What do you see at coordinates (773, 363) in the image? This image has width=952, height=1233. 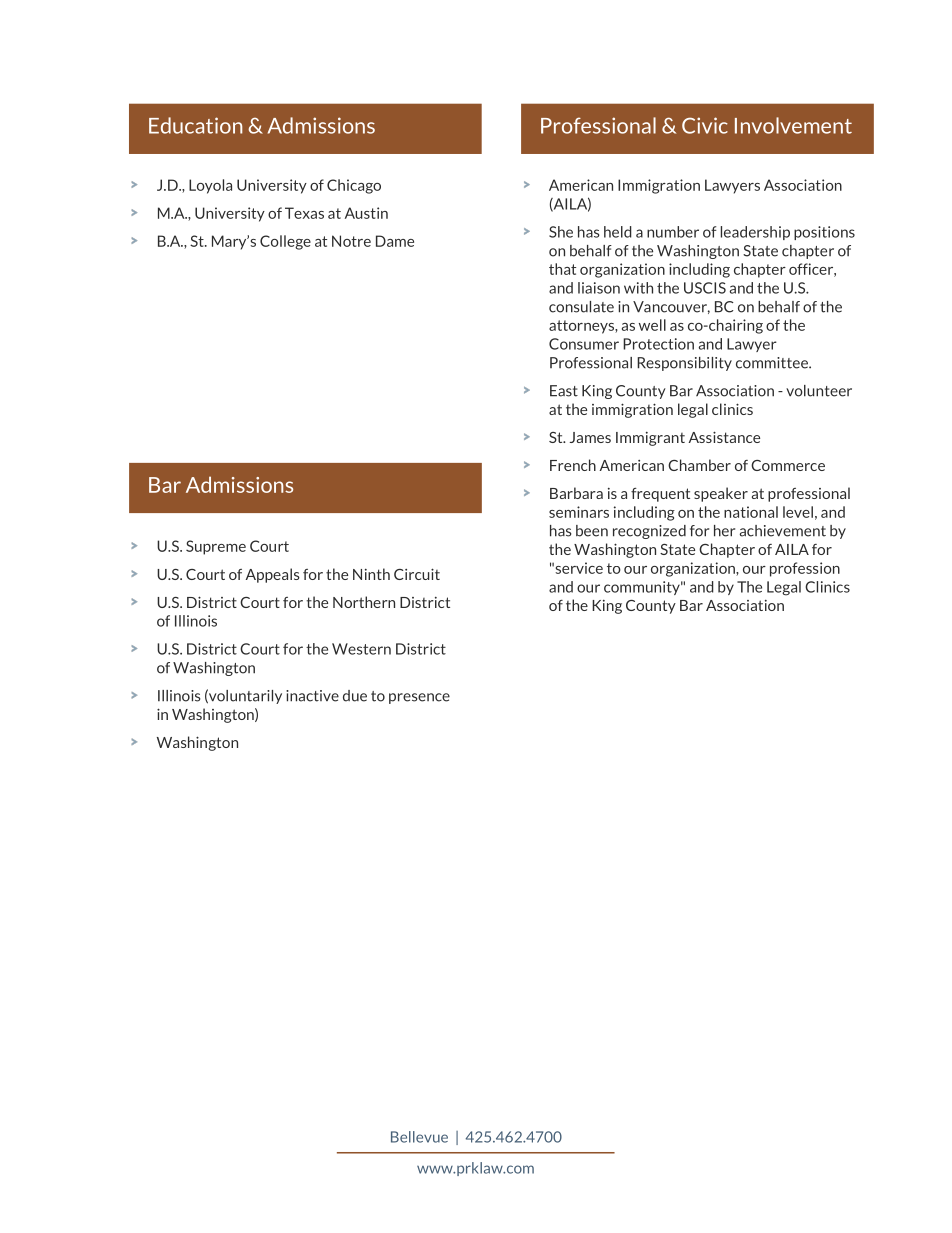 I see `committee` at bounding box center [773, 363].
